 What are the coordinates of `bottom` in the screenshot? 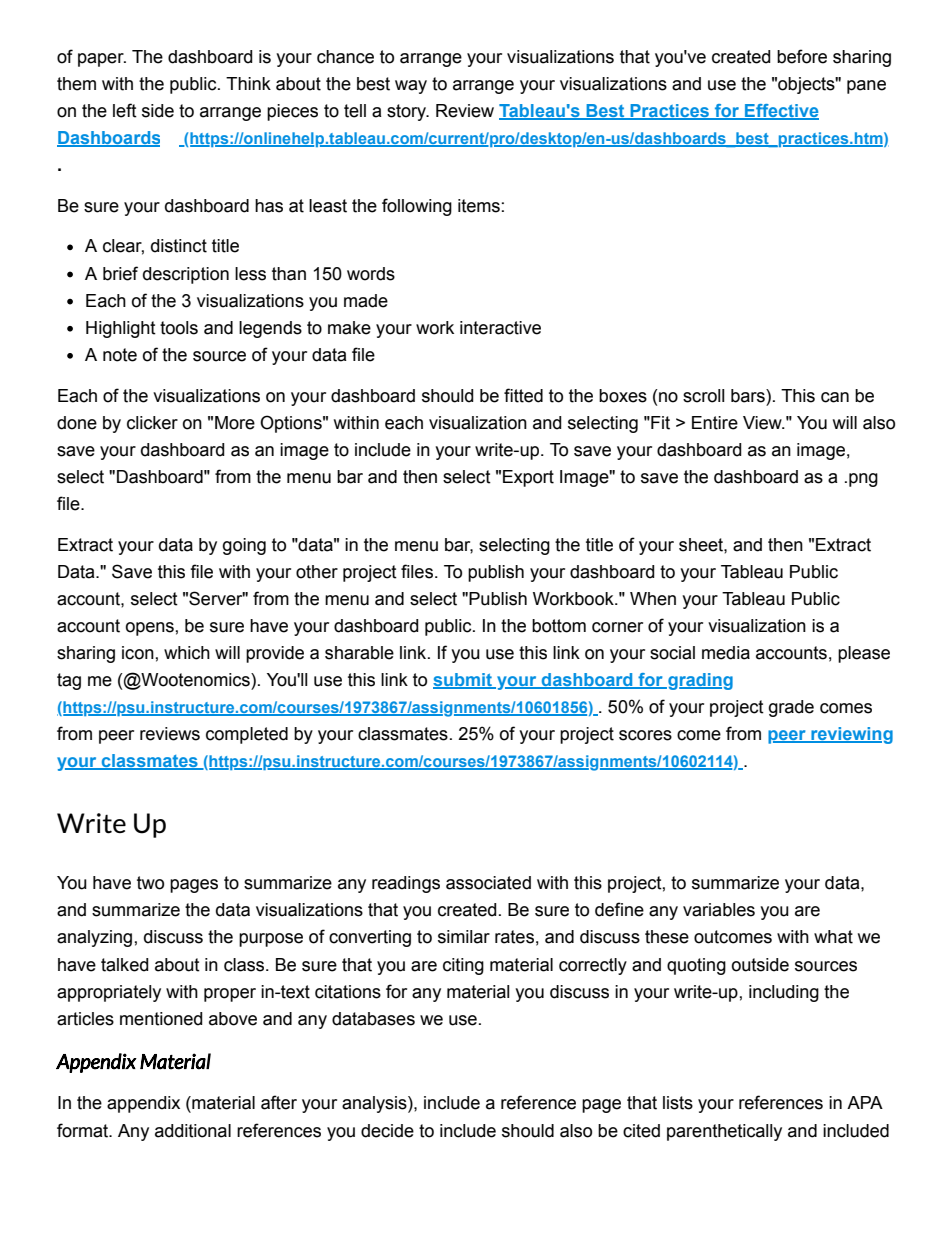 It's located at (559, 626).
